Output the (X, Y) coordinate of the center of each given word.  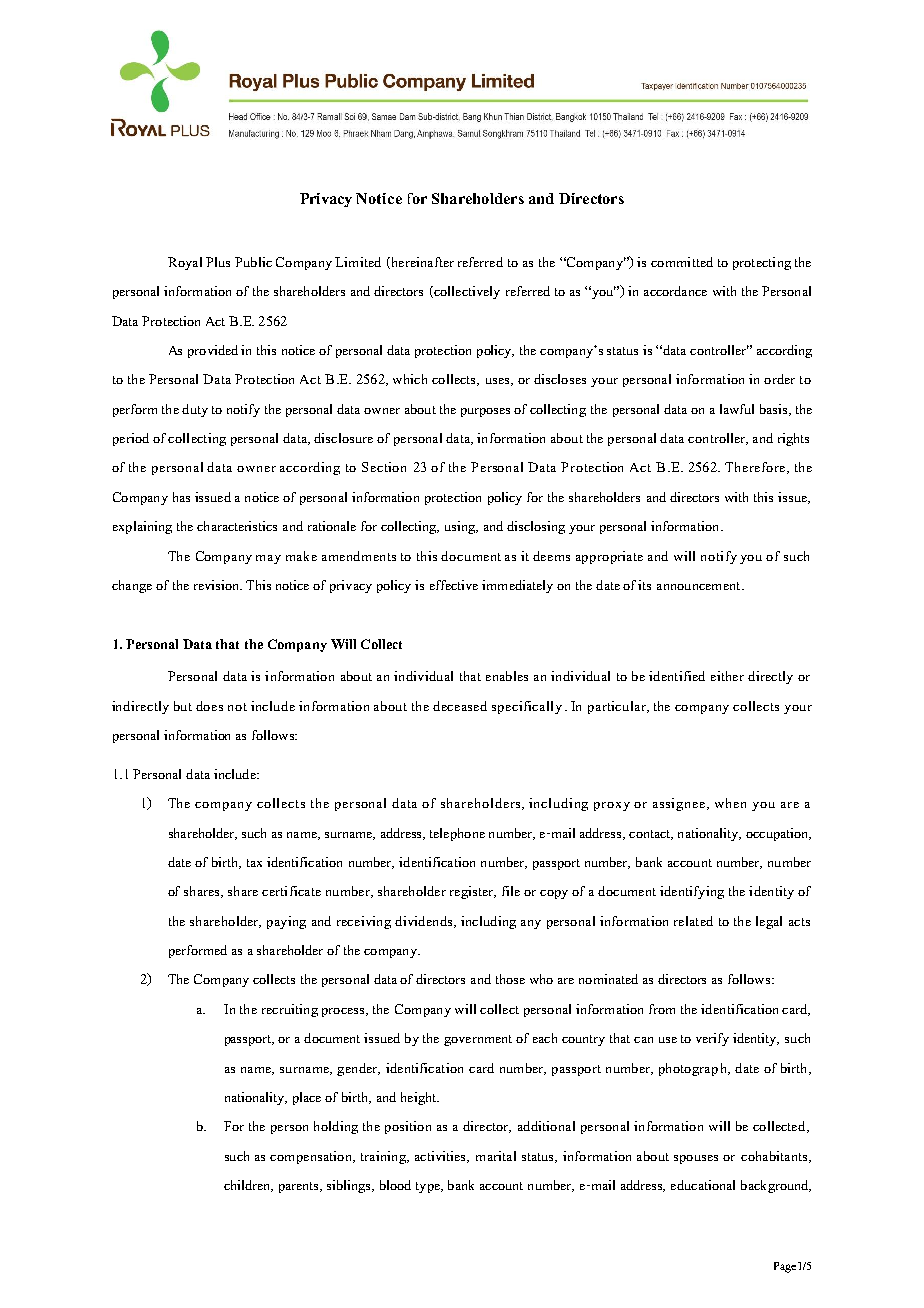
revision (217, 585)
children (248, 1186)
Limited (358, 262)
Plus (218, 262)
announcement (700, 586)
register (473, 892)
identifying (692, 892)
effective (454, 585)
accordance (675, 291)
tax (254, 863)
